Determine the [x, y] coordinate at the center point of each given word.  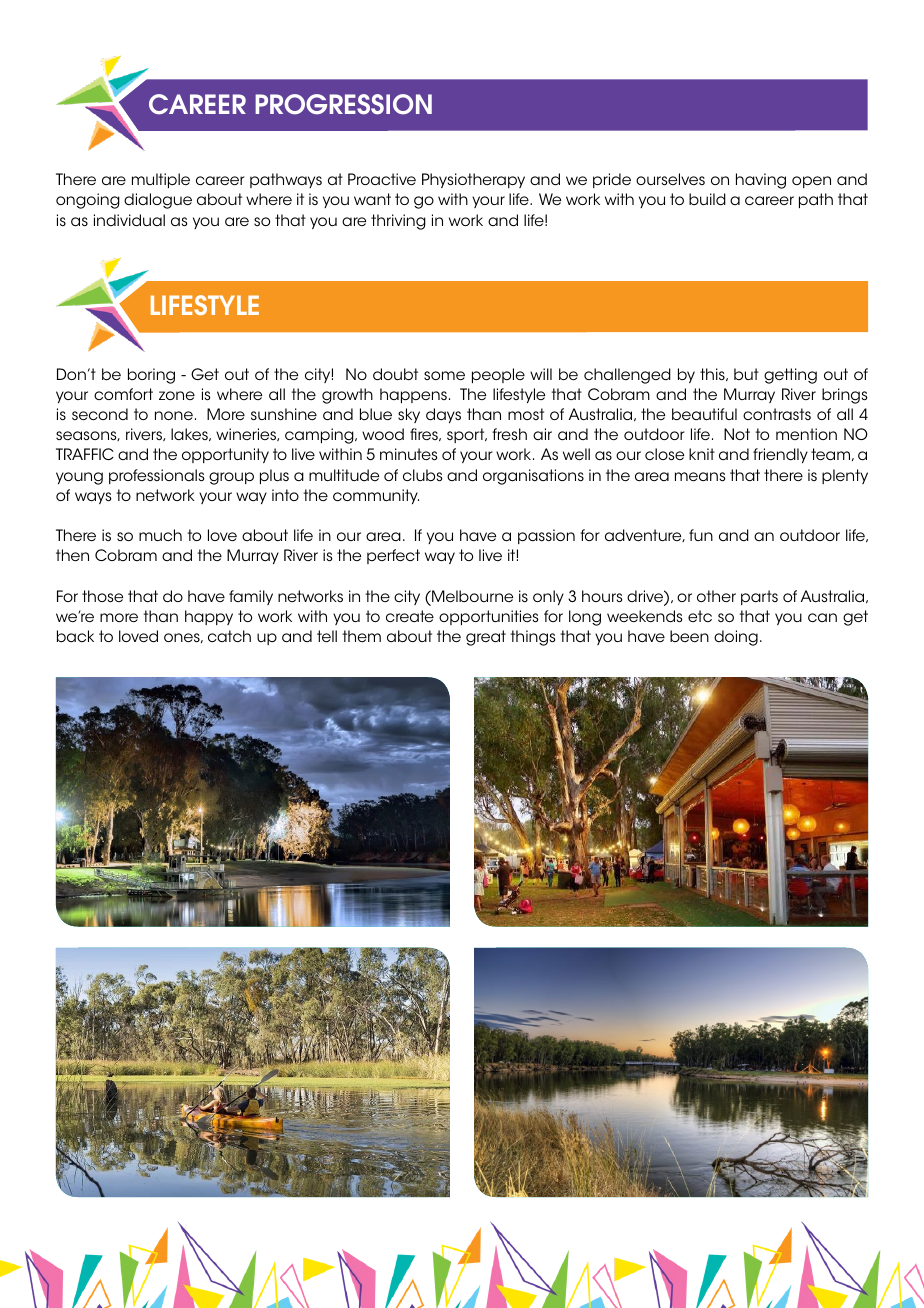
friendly [780, 455]
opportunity [225, 455]
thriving [398, 222]
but [746, 374]
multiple [161, 180]
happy [209, 617]
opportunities [489, 617]
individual [129, 220]
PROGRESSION [343, 104]
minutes [409, 454]
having [761, 181]
